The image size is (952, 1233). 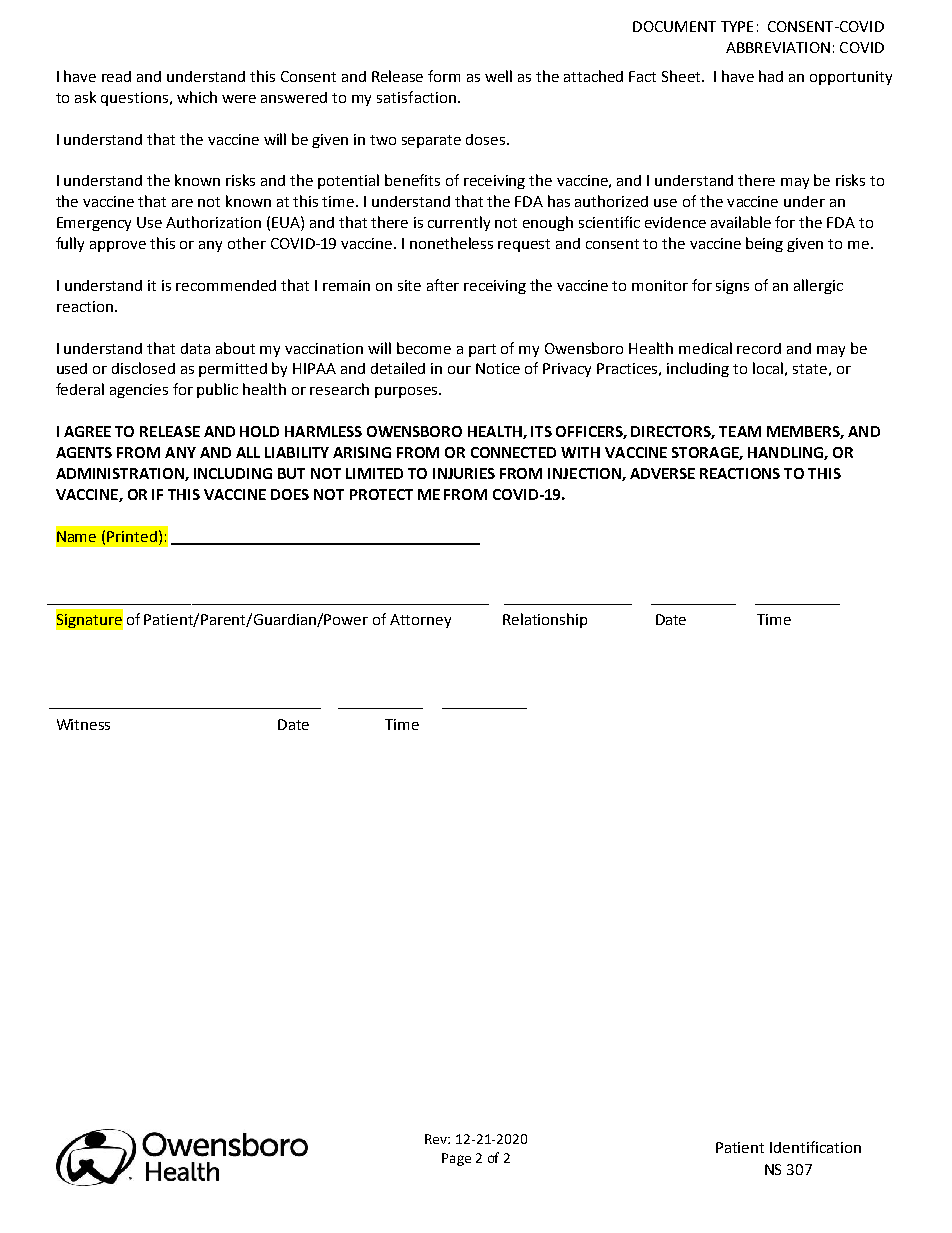 I want to click on ADVERSE, so click(x=662, y=473).
